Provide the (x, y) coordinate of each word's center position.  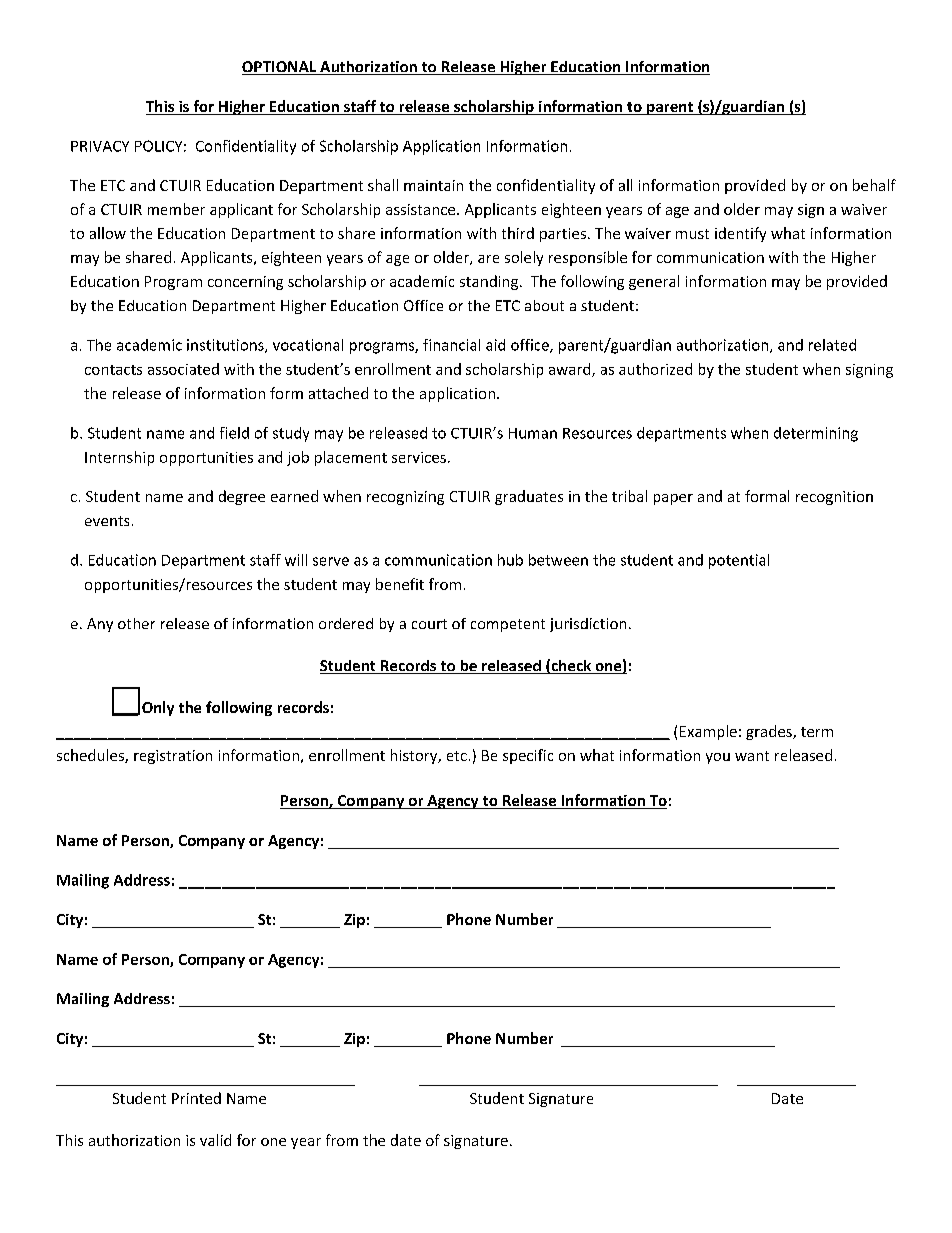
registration (173, 757)
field (234, 433)
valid (215, 1140)
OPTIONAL (280, 68)
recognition (834, 498)
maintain (433, 185)
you (718, 758)
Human (533, 433)
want (752, 756)
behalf (874, 185)
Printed (196, 1098)
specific (528, 756)
